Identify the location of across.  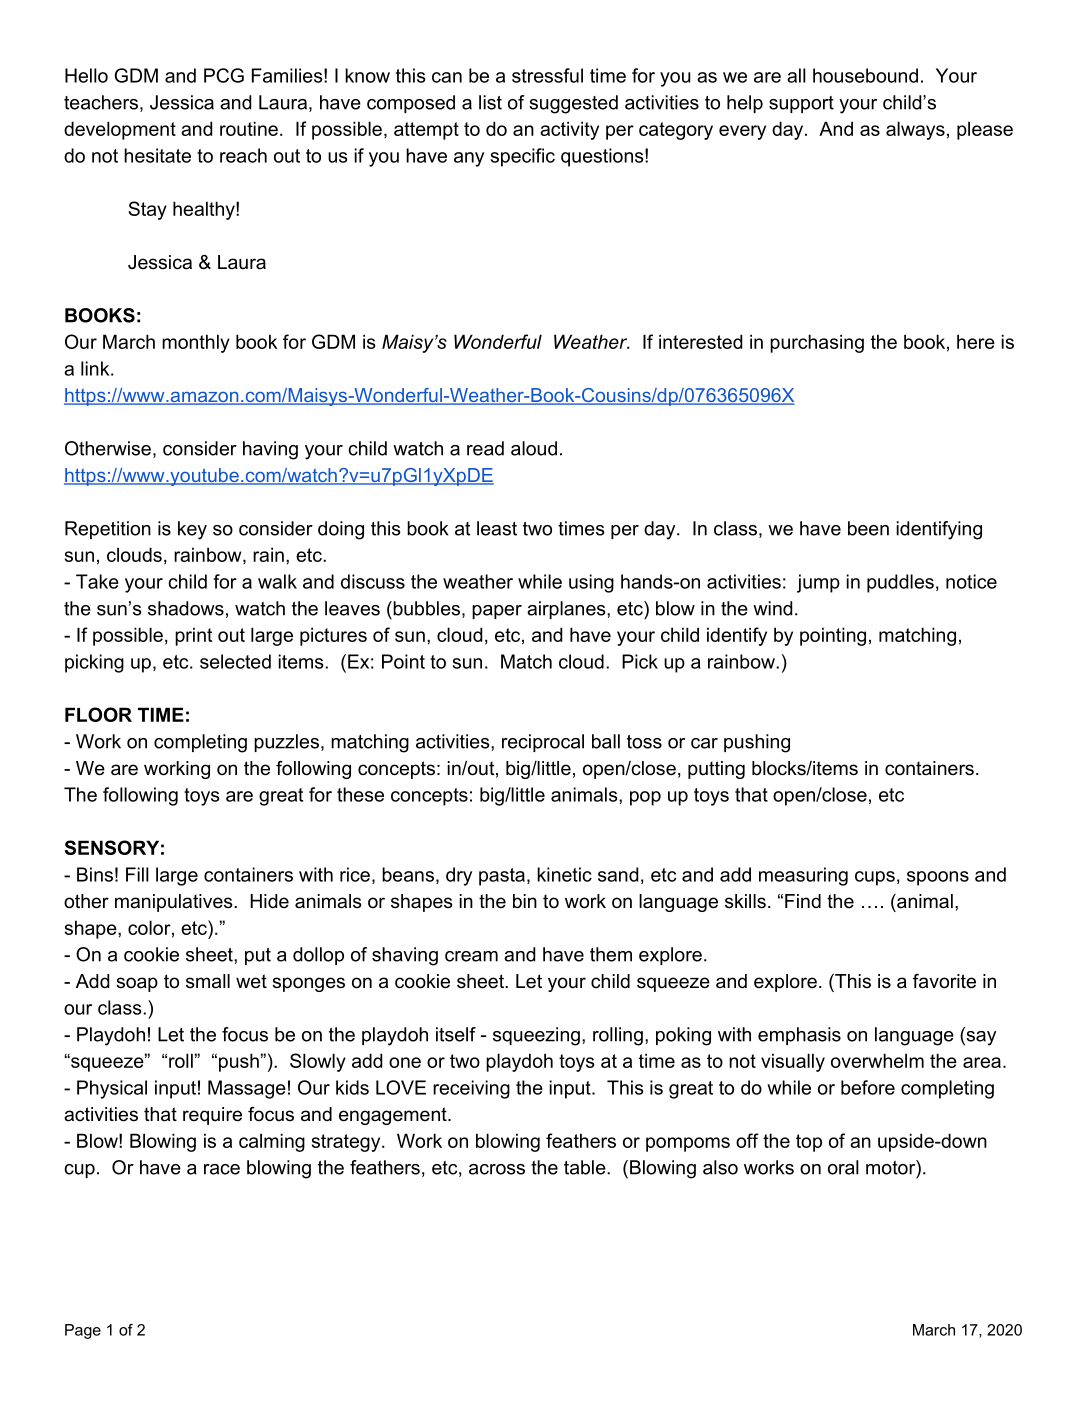
(497, 1169).
